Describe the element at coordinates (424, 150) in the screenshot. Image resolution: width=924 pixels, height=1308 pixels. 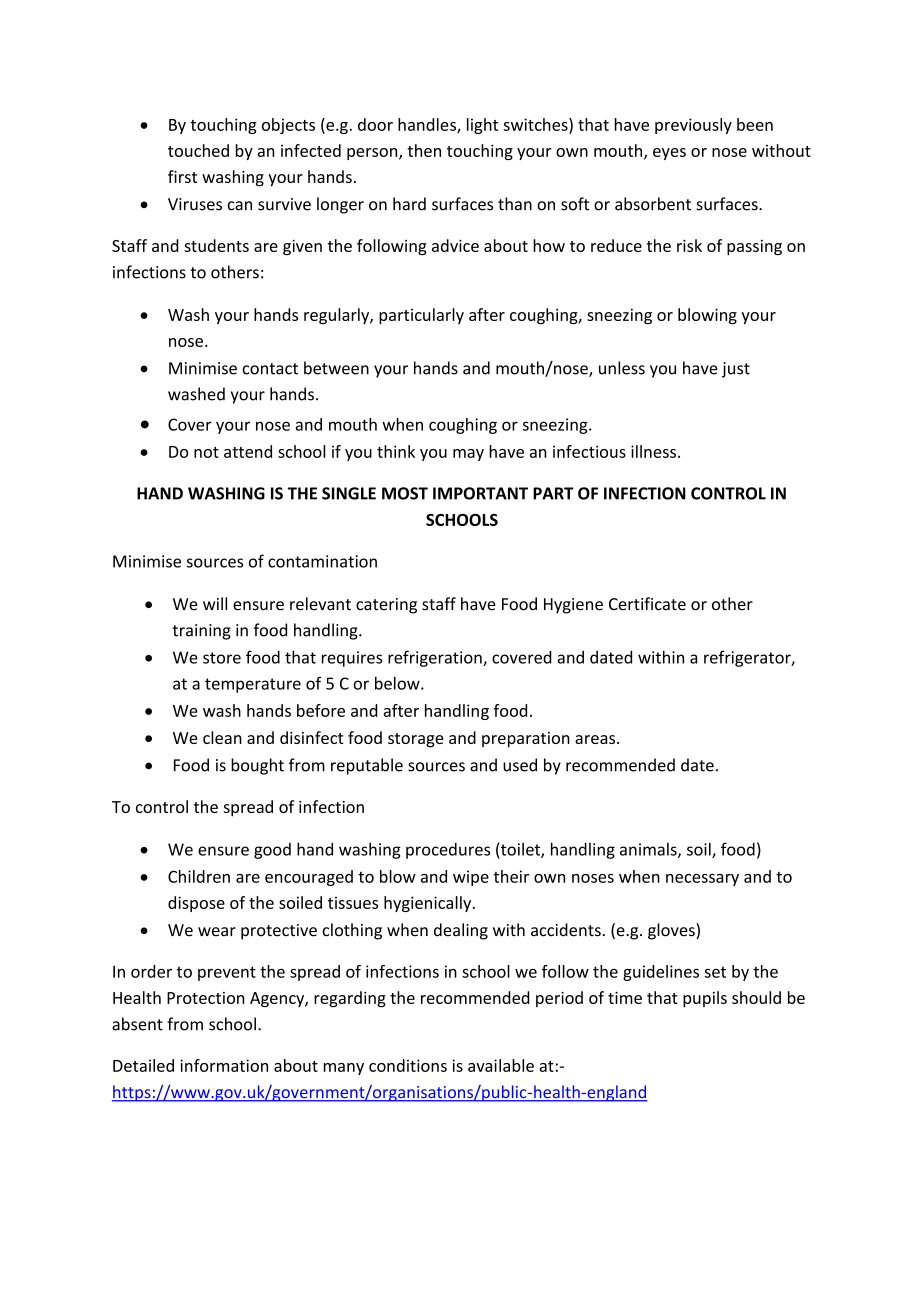
I see `then` at that location.
